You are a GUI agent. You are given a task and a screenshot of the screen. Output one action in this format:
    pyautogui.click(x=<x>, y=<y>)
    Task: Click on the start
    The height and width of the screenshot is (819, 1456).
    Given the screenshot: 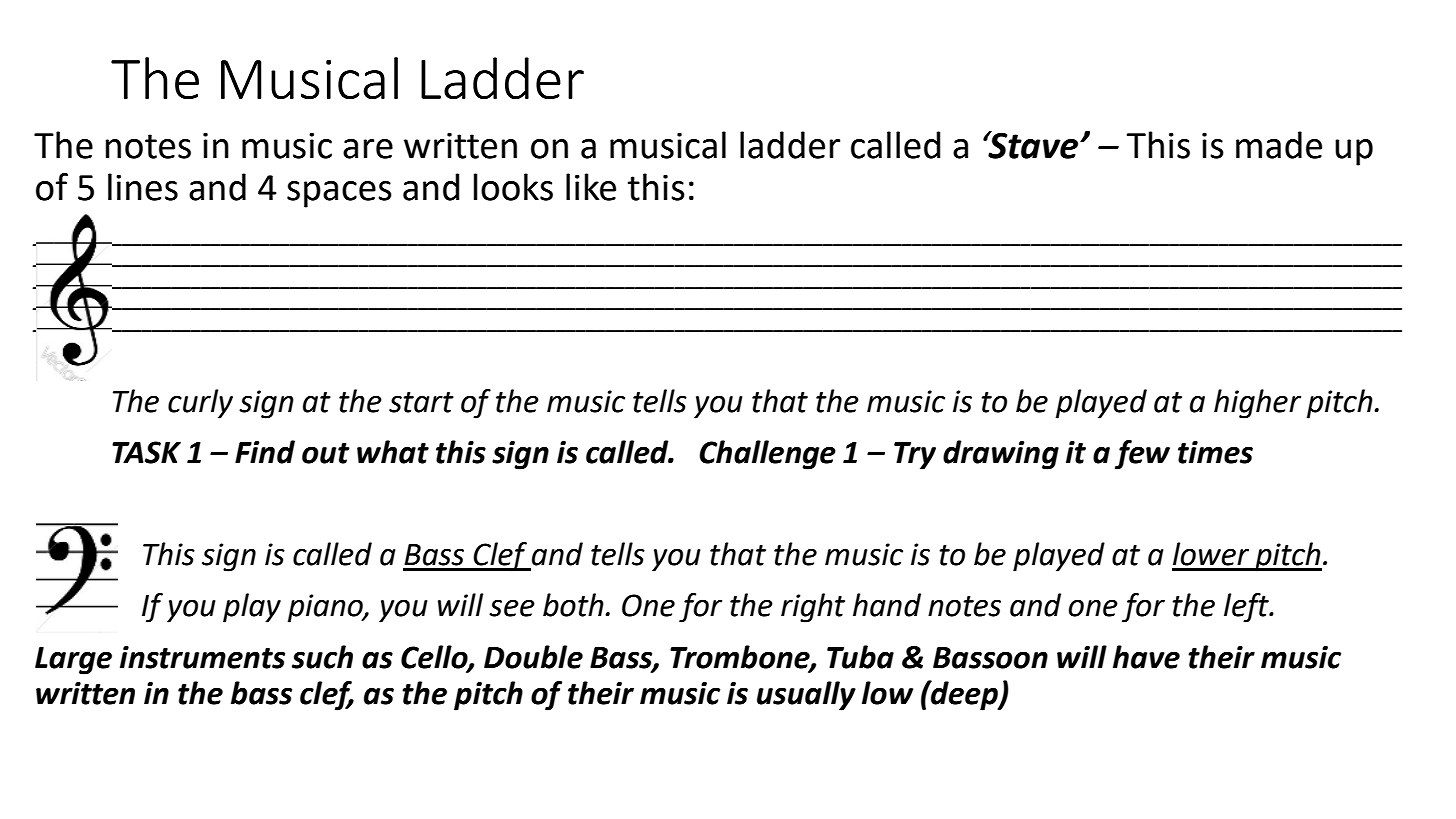 What is the action you would take?
    pyautogui.click(x=421, y=402)
